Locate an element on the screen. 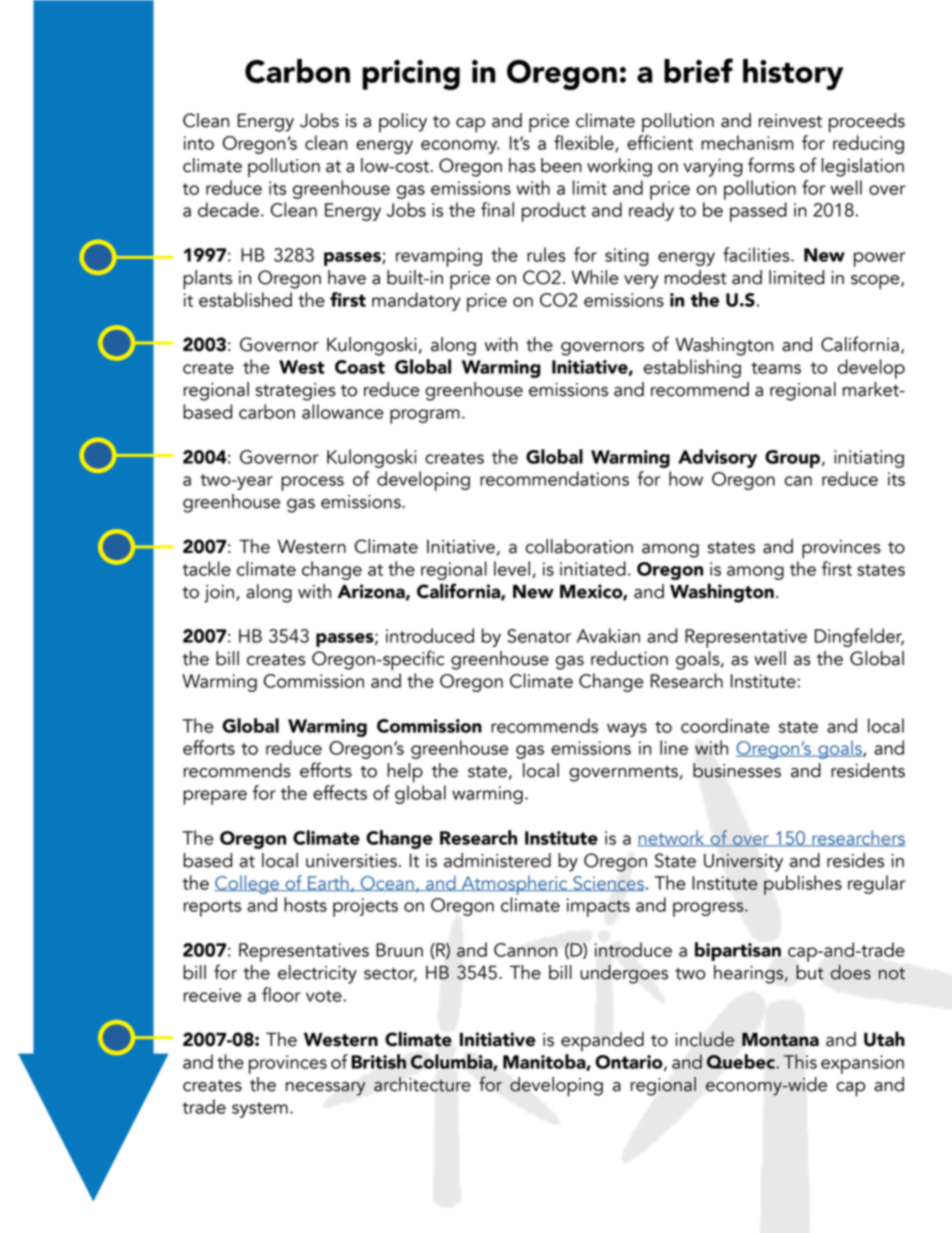  been is located at coordinates (561, 165).
